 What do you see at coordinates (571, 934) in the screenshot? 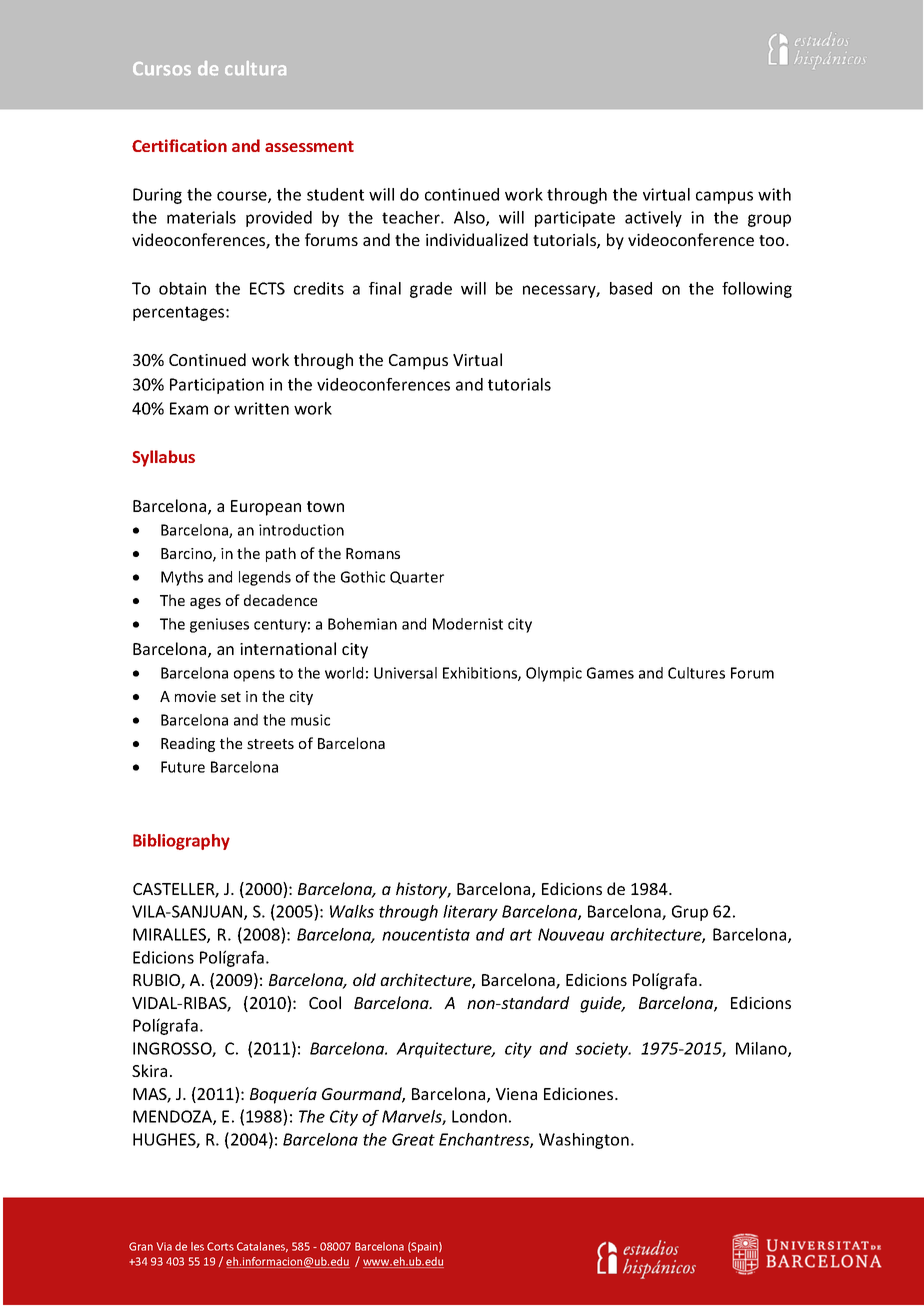
I see `Nouveau` at bounding box center [571, 934].
